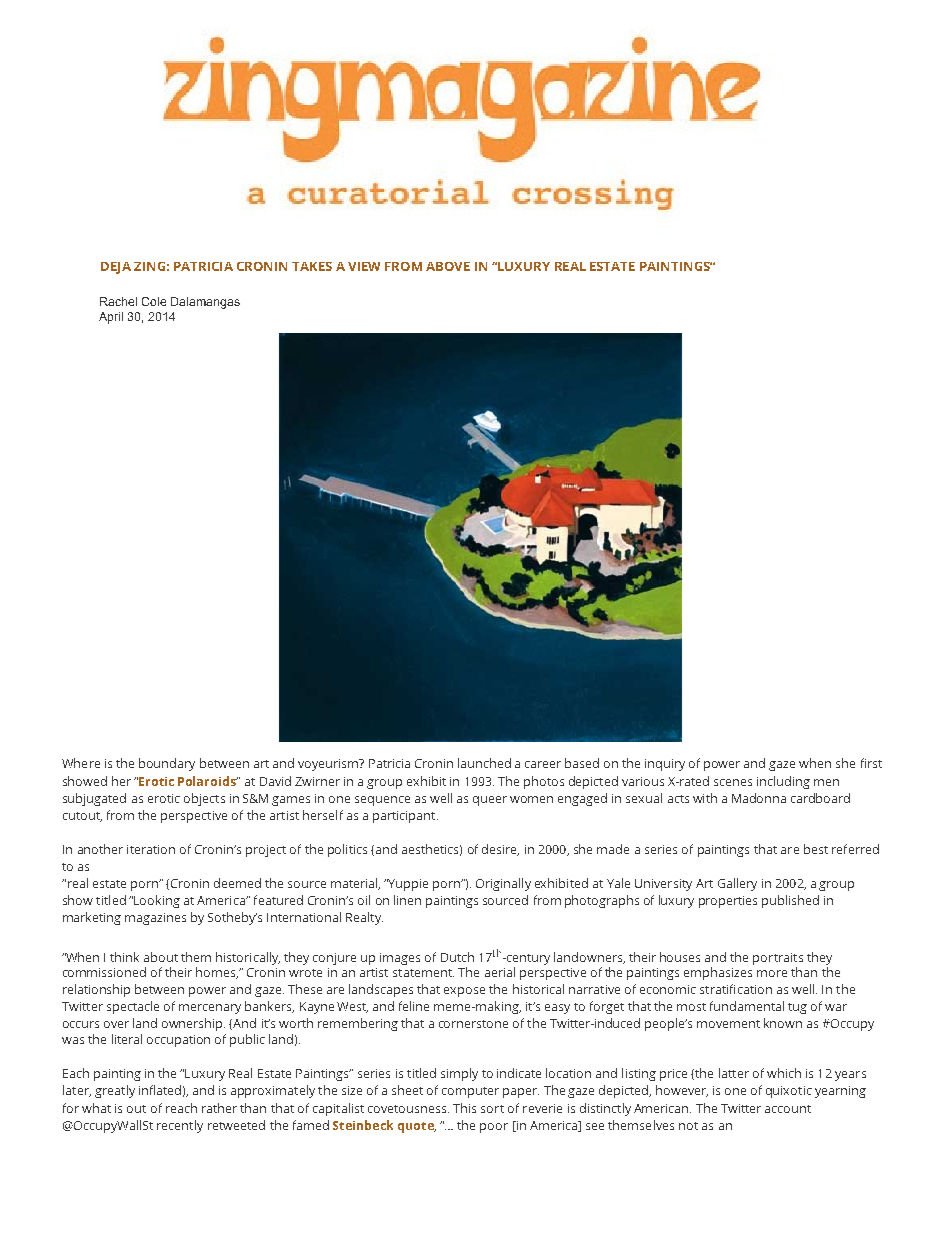 The height and width of the screenshot is (1233, 952). Describe the element at coordinates (208, 781) in the screenshot. I see `Polaroids` at that location.
